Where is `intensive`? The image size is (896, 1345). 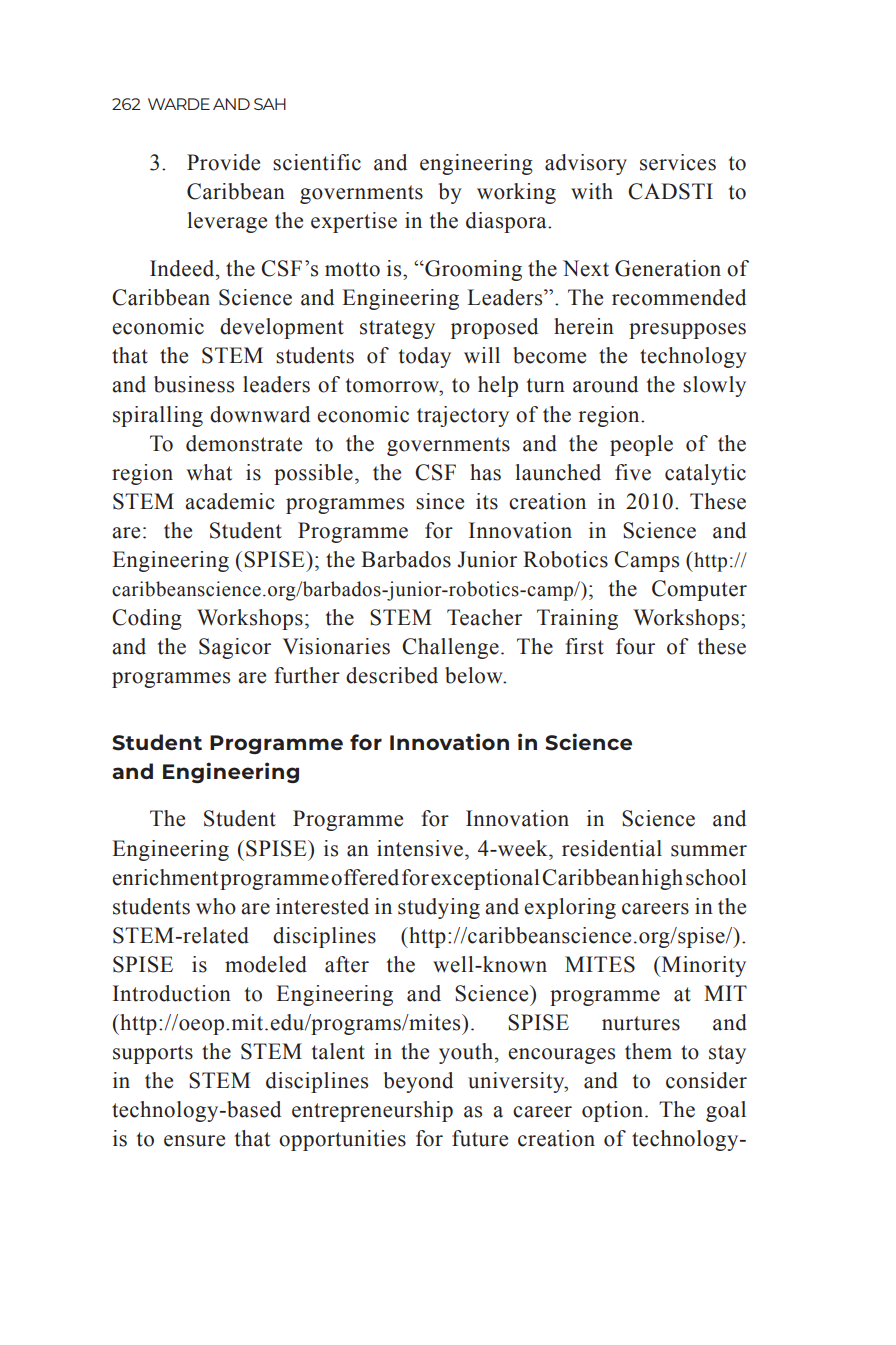
intensive is located at coordinates (420, 848).
